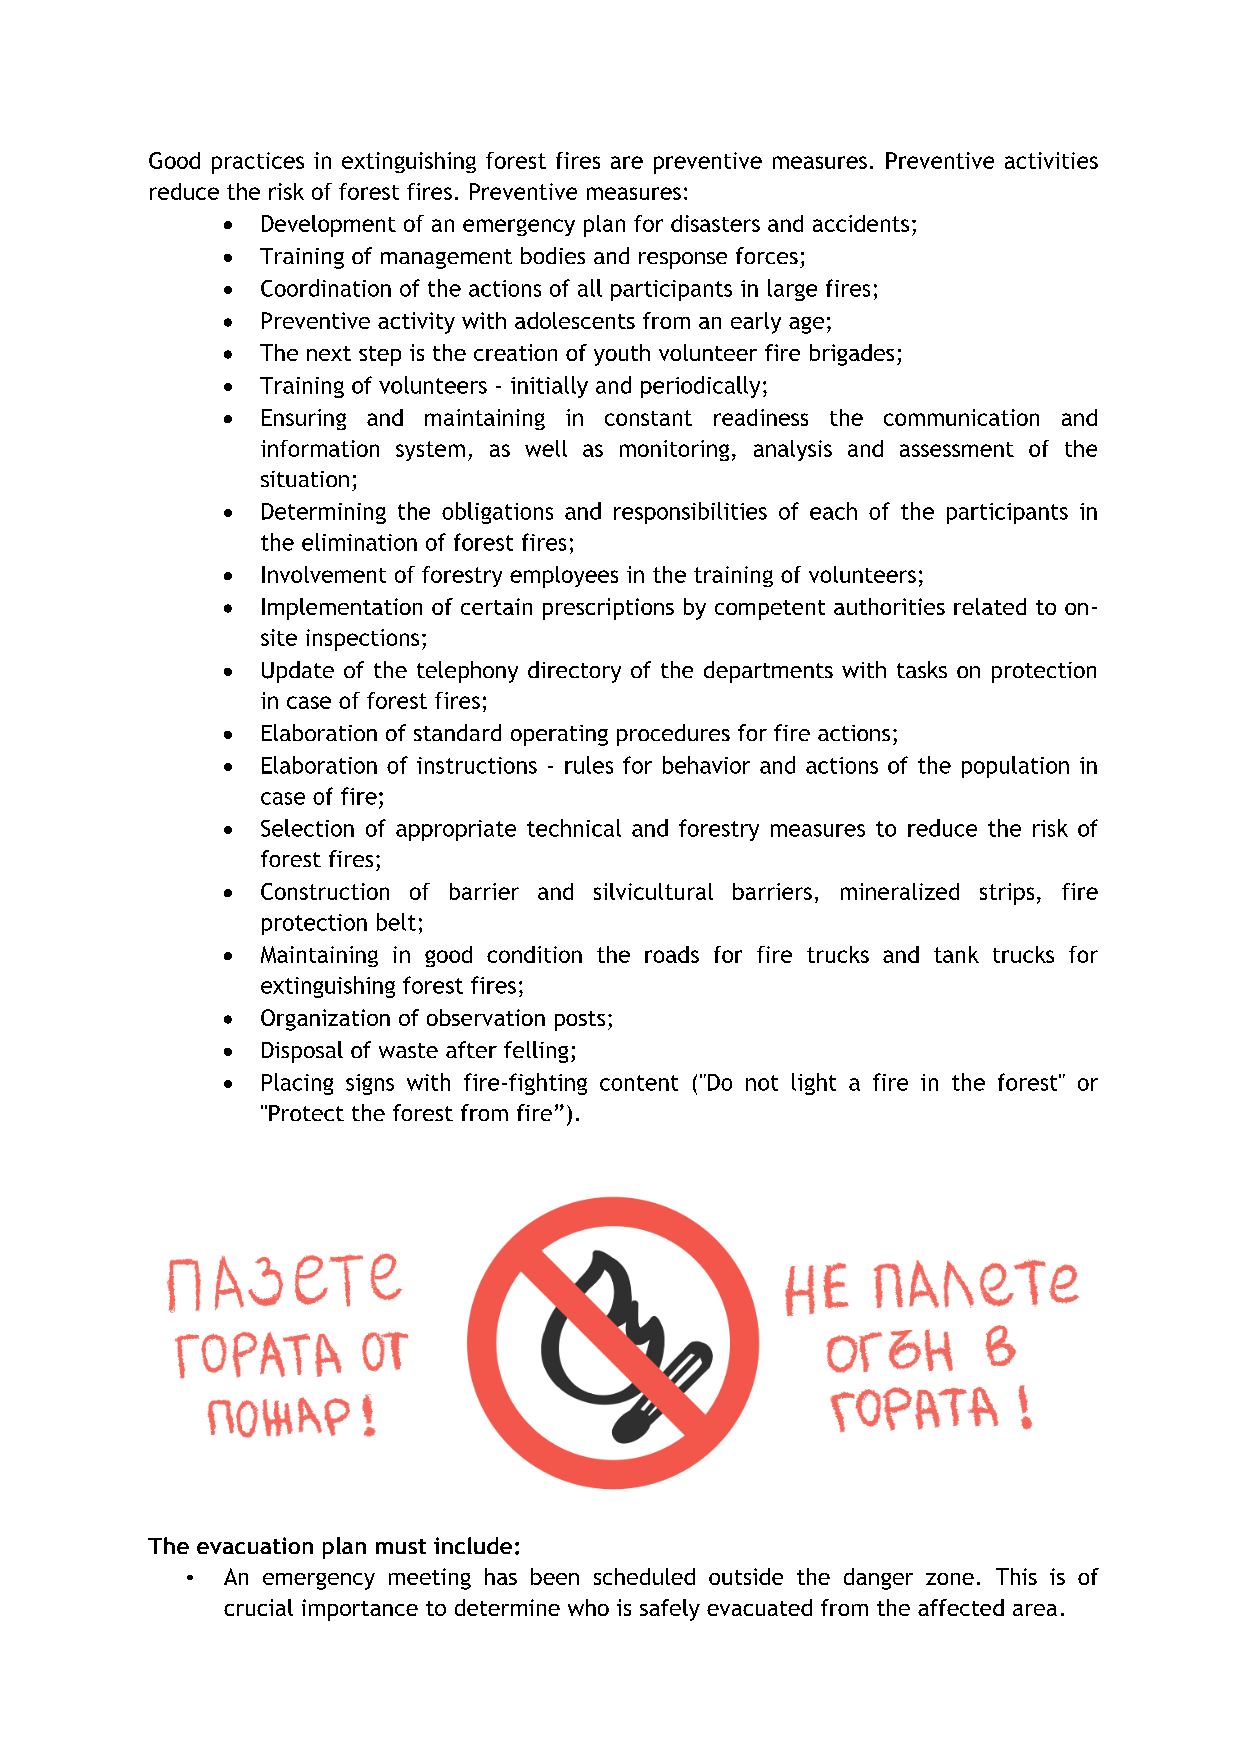  Describe the element at coordinates (325, 891) in the document. I see `Construction` at that location.
